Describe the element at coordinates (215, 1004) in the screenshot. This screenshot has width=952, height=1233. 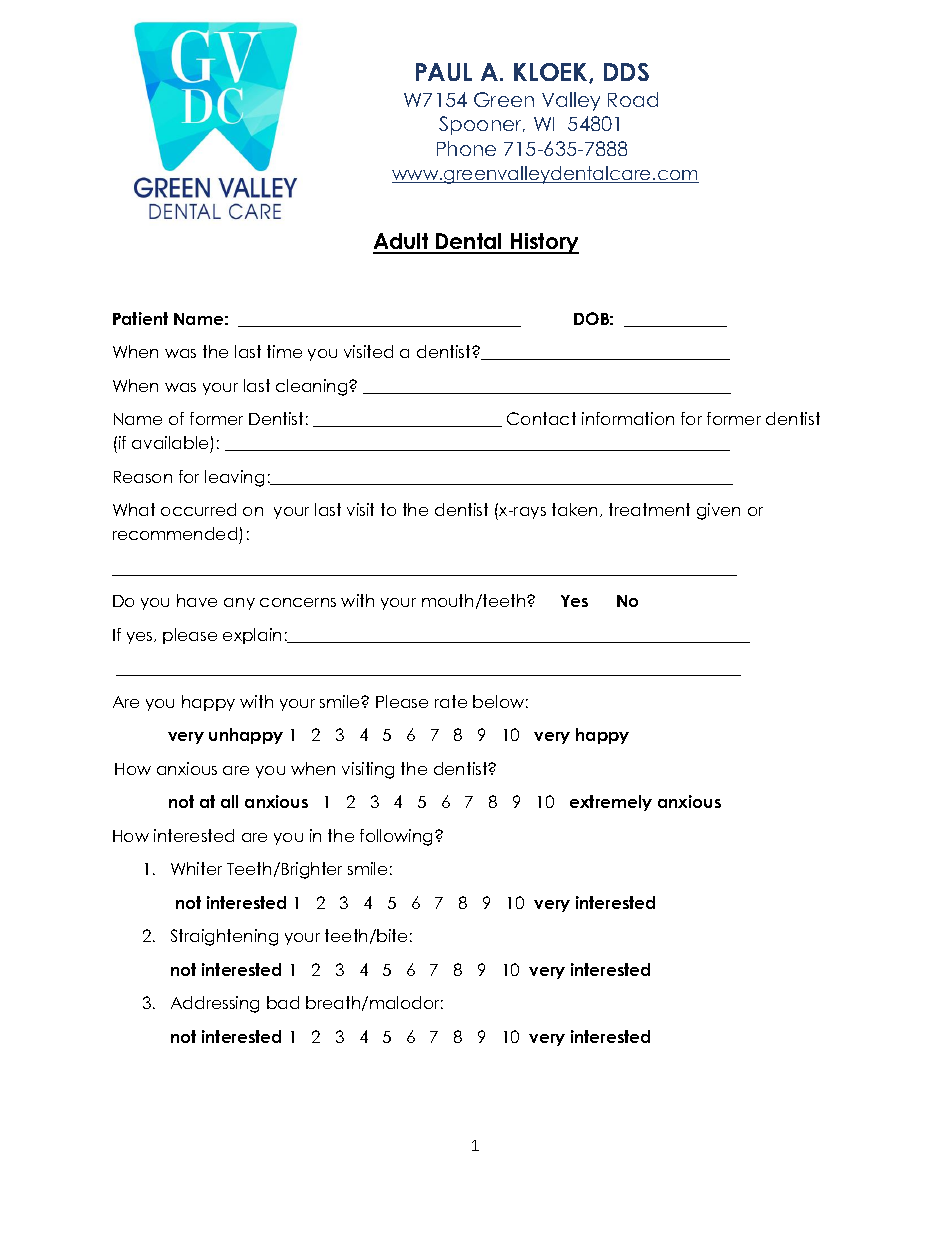
I see `Addressing` at that location.
